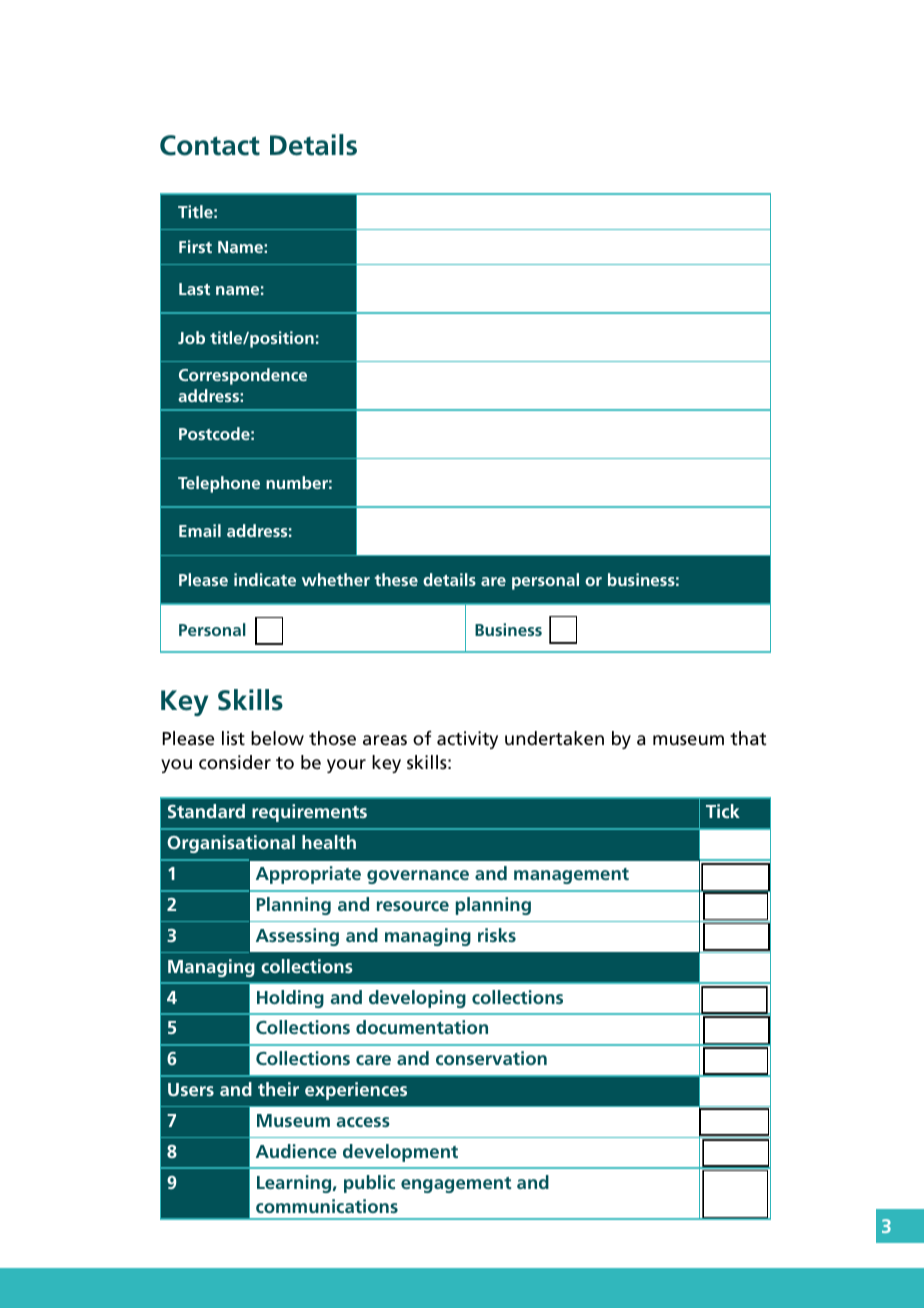 The width and height of the screenshot is (924, 1308). Describe the element at coordinates (748, 738) in the screenshot. I see `that` at that location.
